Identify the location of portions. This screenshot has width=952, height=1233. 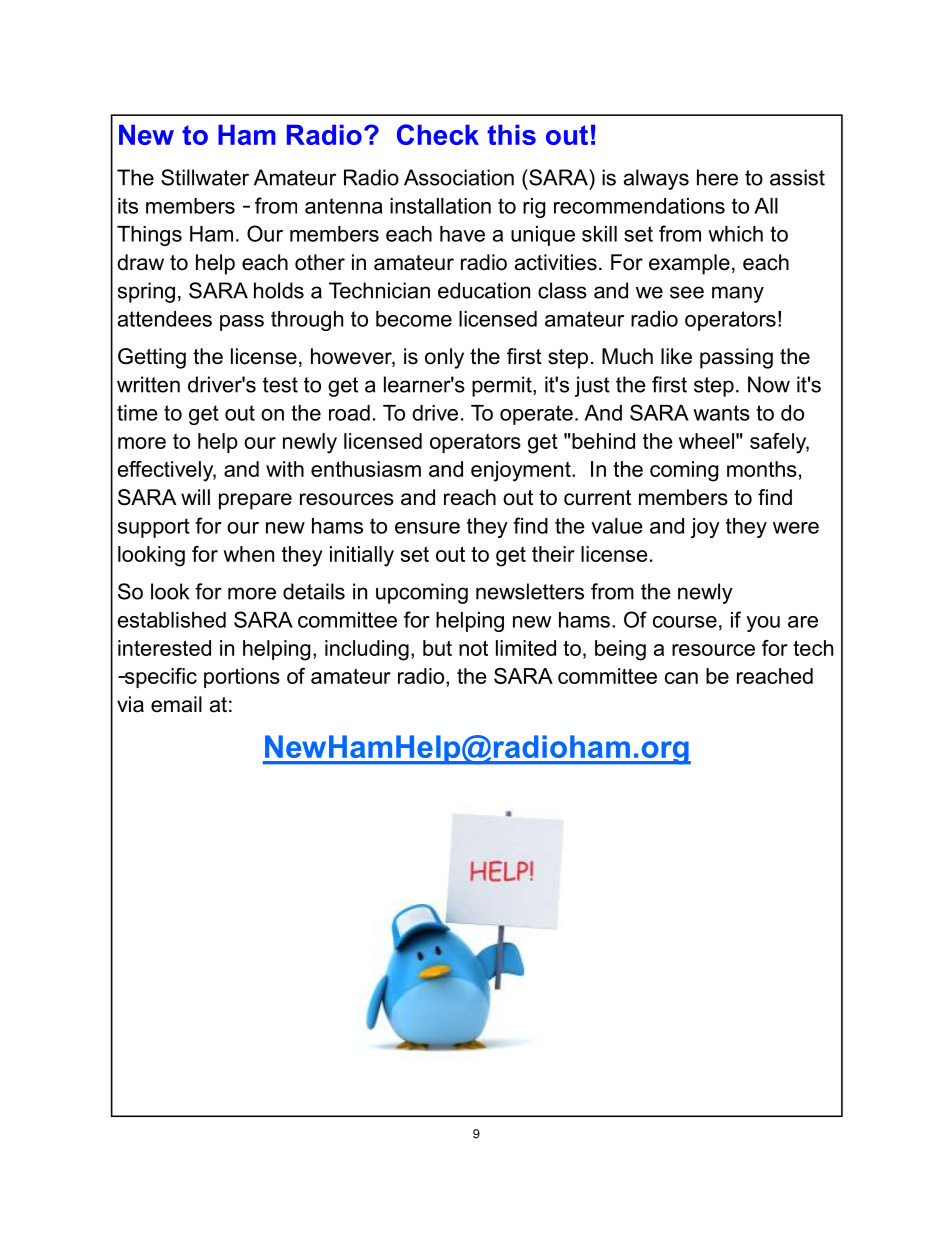
(242, 678).
